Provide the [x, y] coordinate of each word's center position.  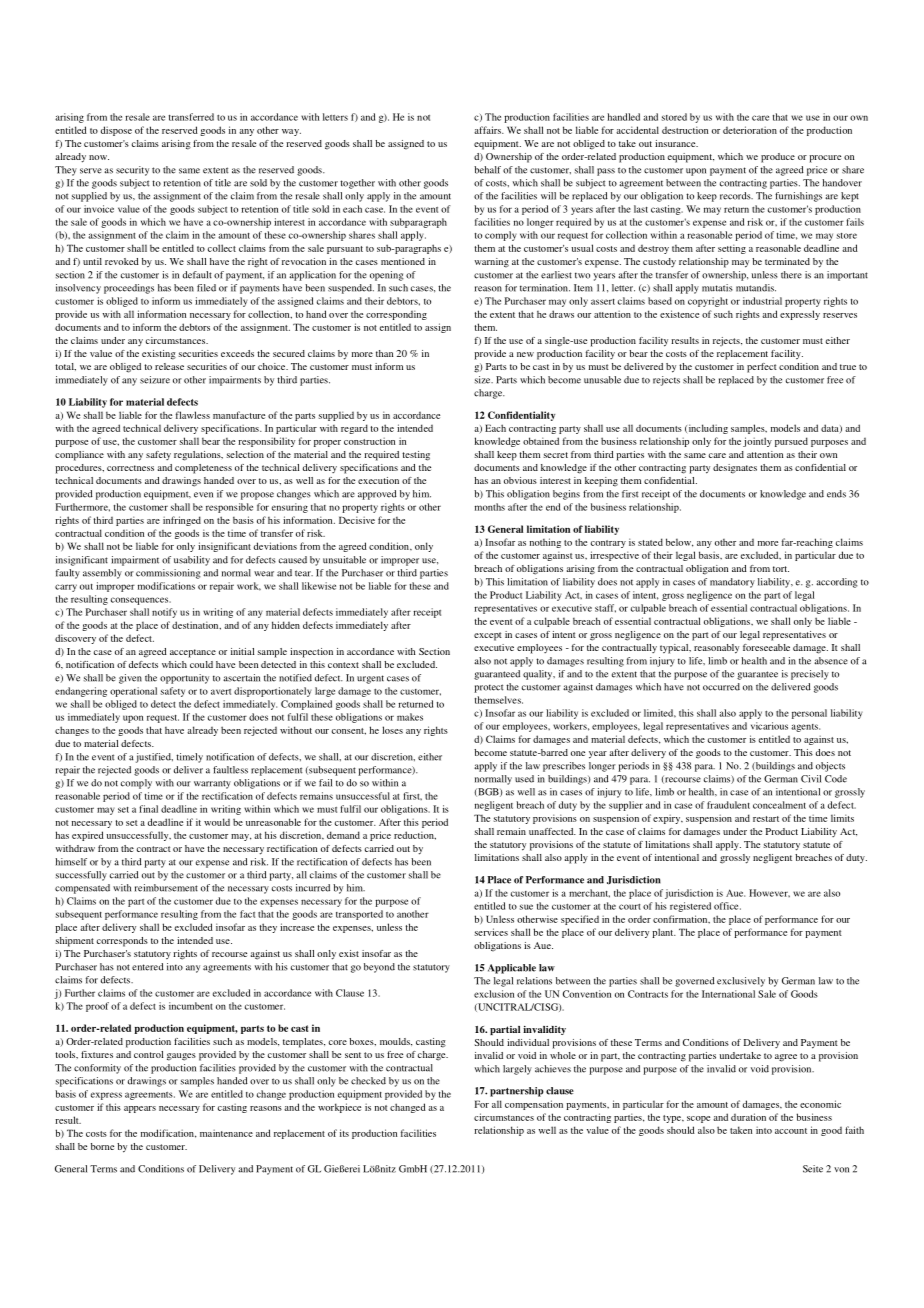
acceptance [193, 653]
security [132, 171]
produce [778, 158]
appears [140, 1109]
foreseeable [766, 647]
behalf [487, 170]
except [488, 636]
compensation [534, 1105]
